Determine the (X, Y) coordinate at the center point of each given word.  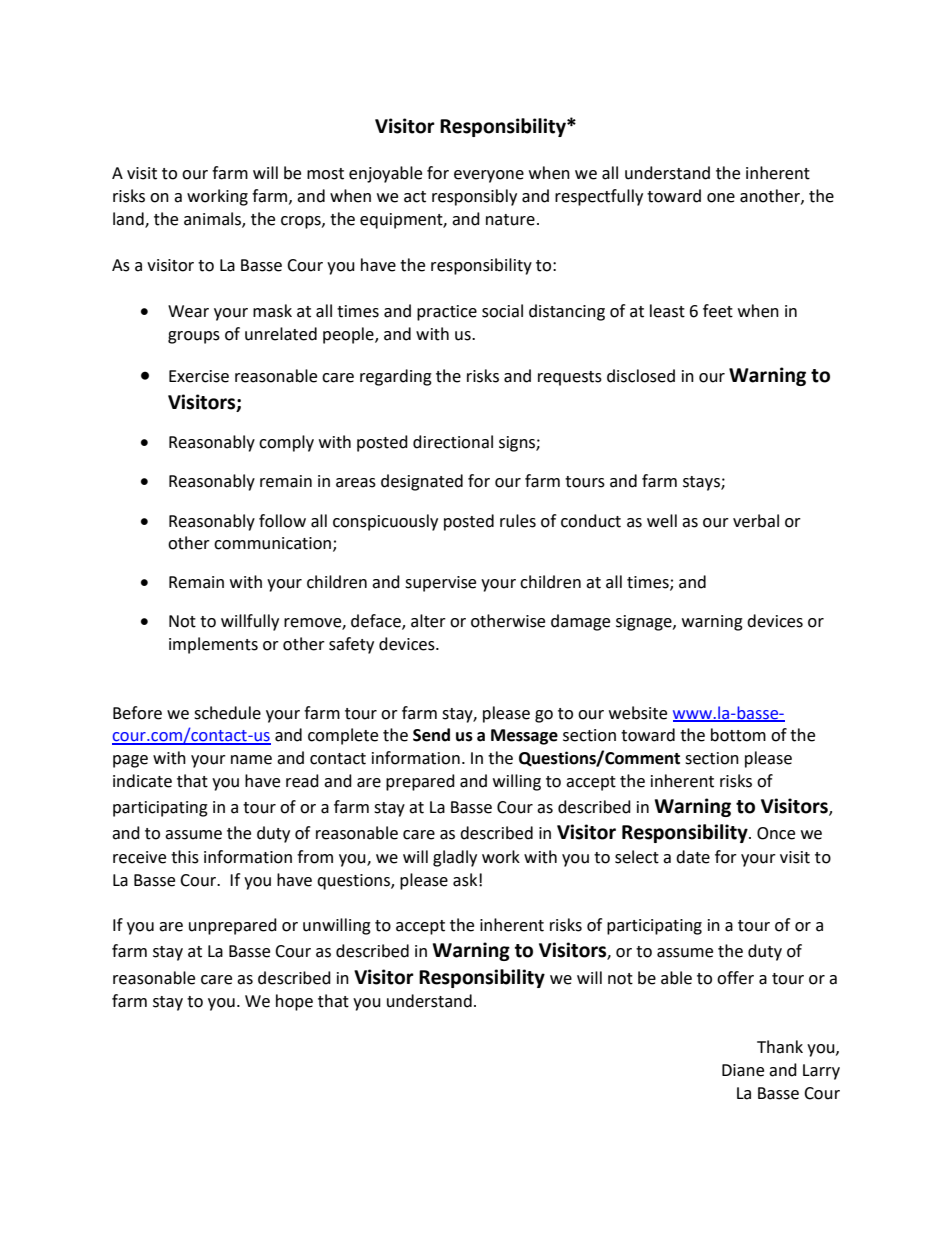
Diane (743, 1070)
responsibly (474, 197)
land (129, 220)
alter (428, 621)
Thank (780, 1047)
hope (294, 1002)
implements (213, 645)
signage (645, 623)
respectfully (599, 197)
